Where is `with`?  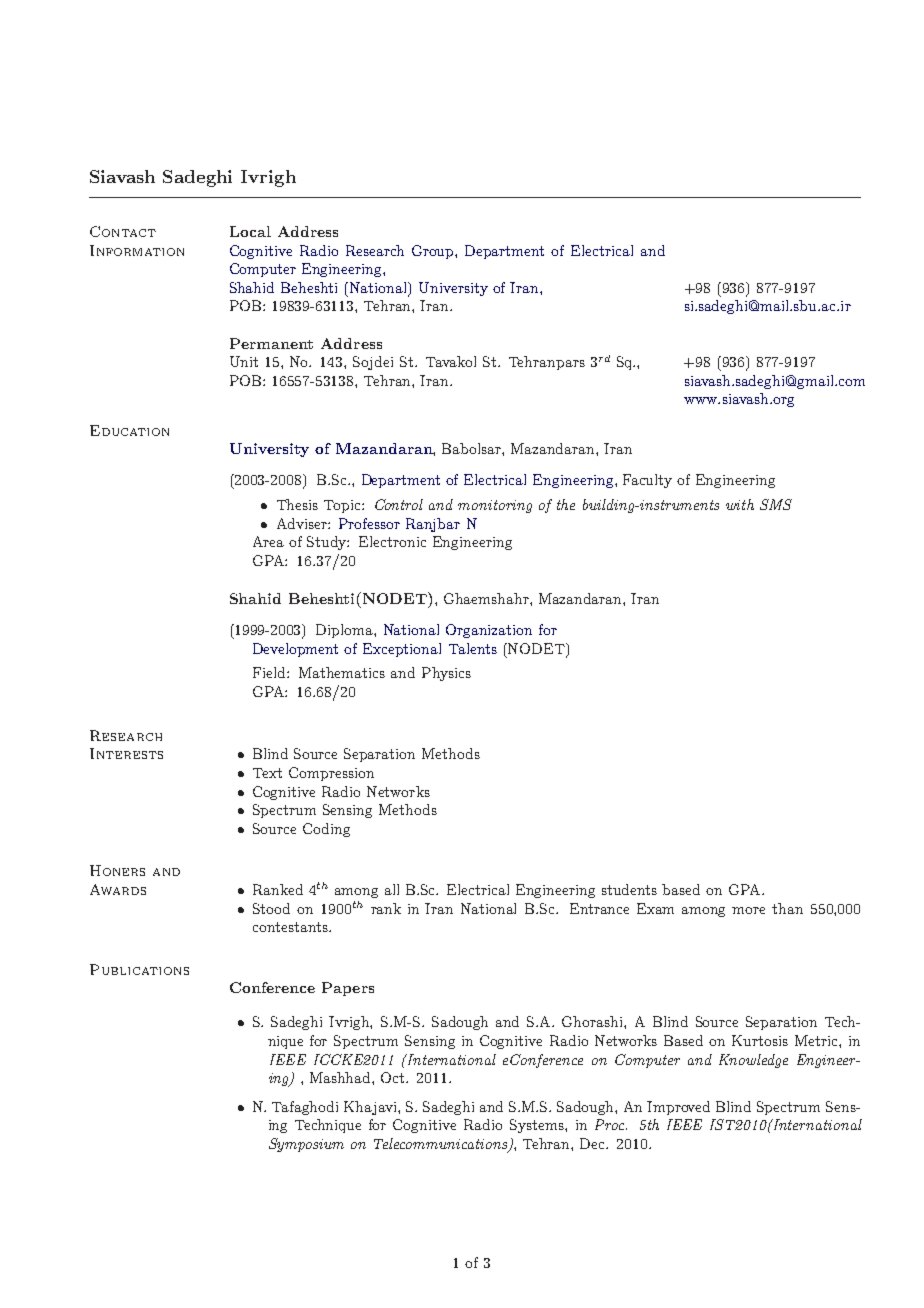
with is located at coordinates (740, 504).
